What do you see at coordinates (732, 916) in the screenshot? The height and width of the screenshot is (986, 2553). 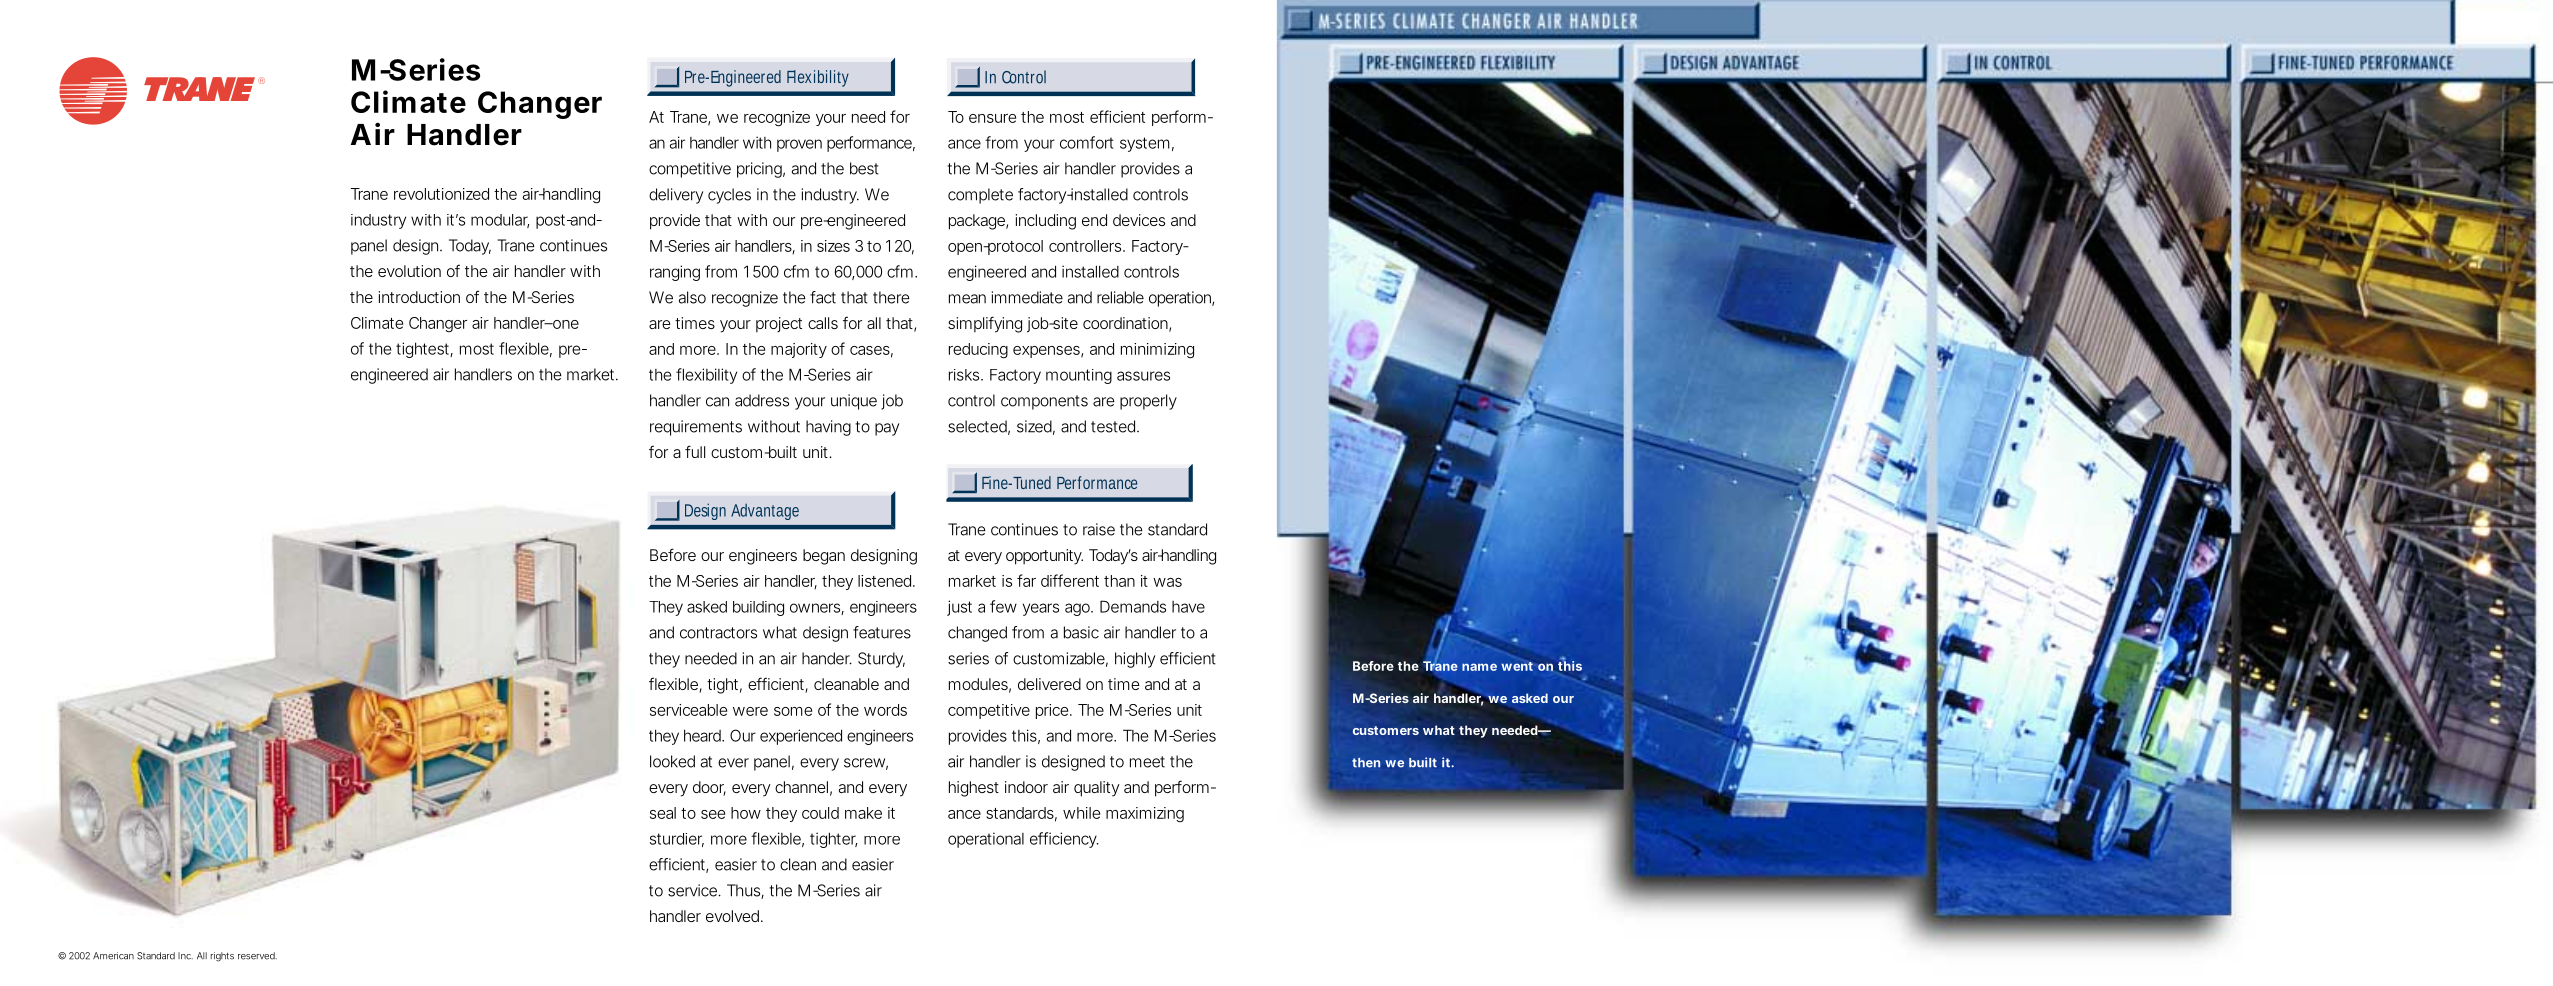 I see `evolved` at bounding box center [732, 916].
